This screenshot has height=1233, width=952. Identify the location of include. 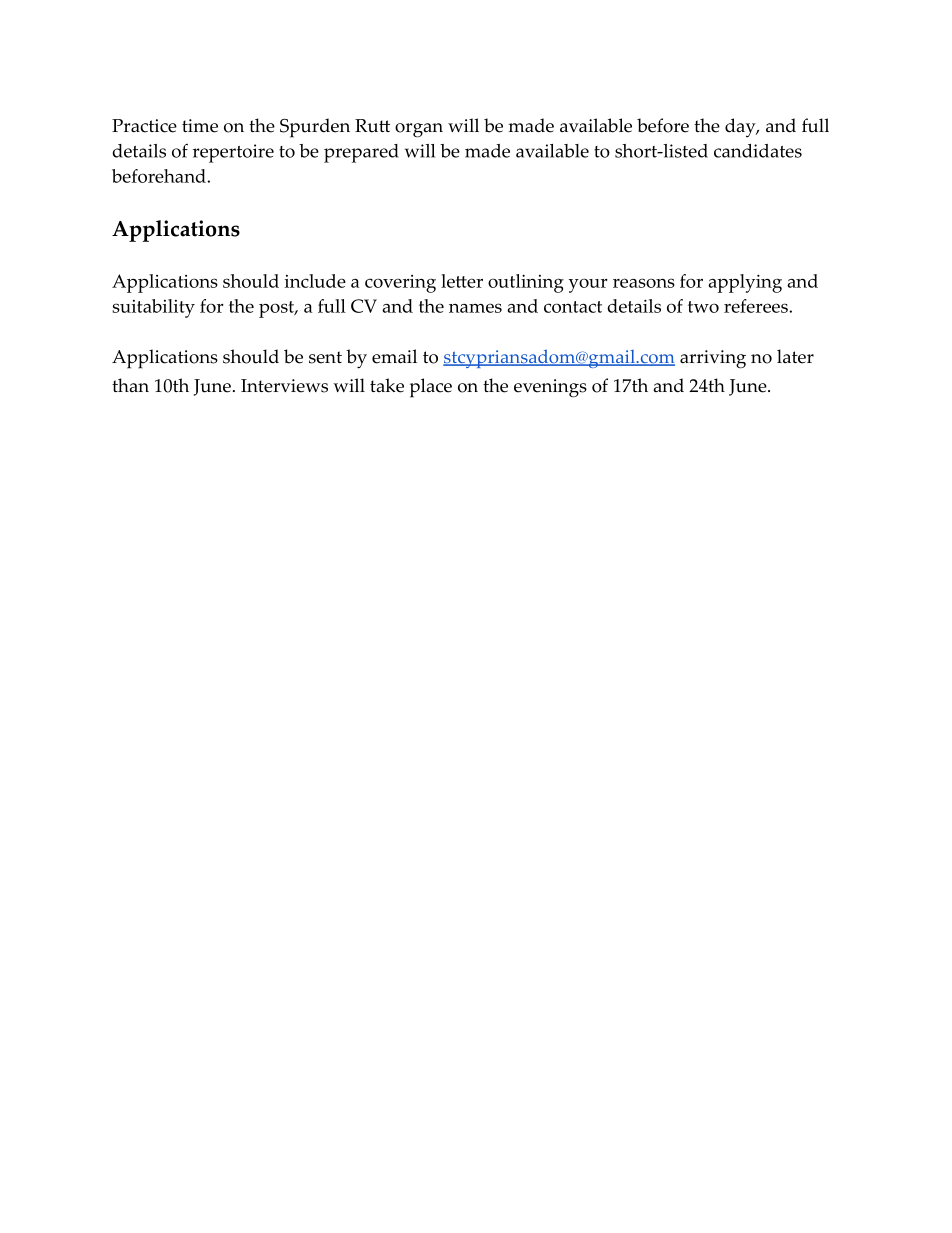
(315, 281).
